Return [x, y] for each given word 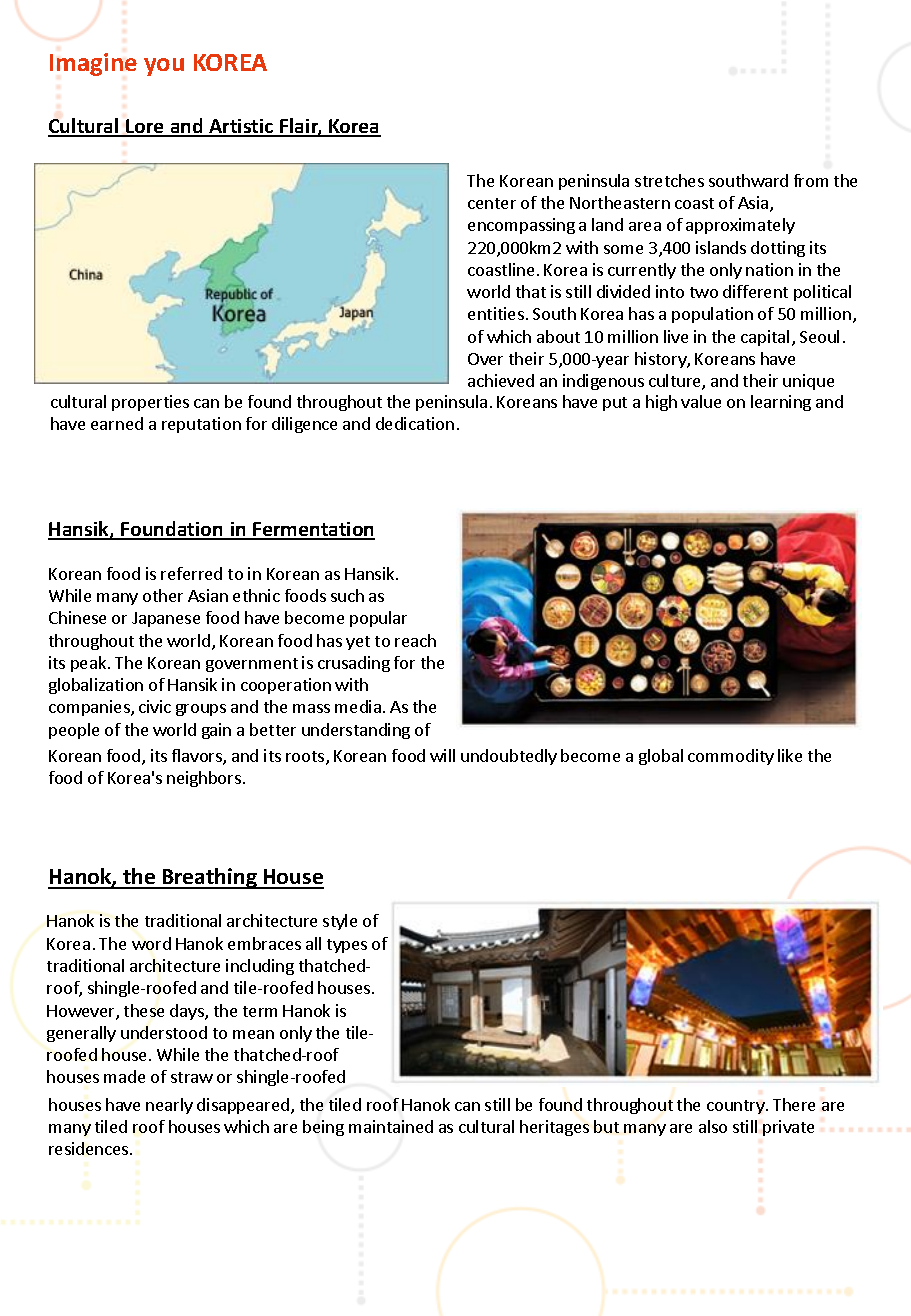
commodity [731, 757]
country [737, 1107]
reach [415, 640]
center [492, 203]
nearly [169, 1106]
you [164, 67]
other [163, 595]
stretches [669, 180]
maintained [391, 1126]
